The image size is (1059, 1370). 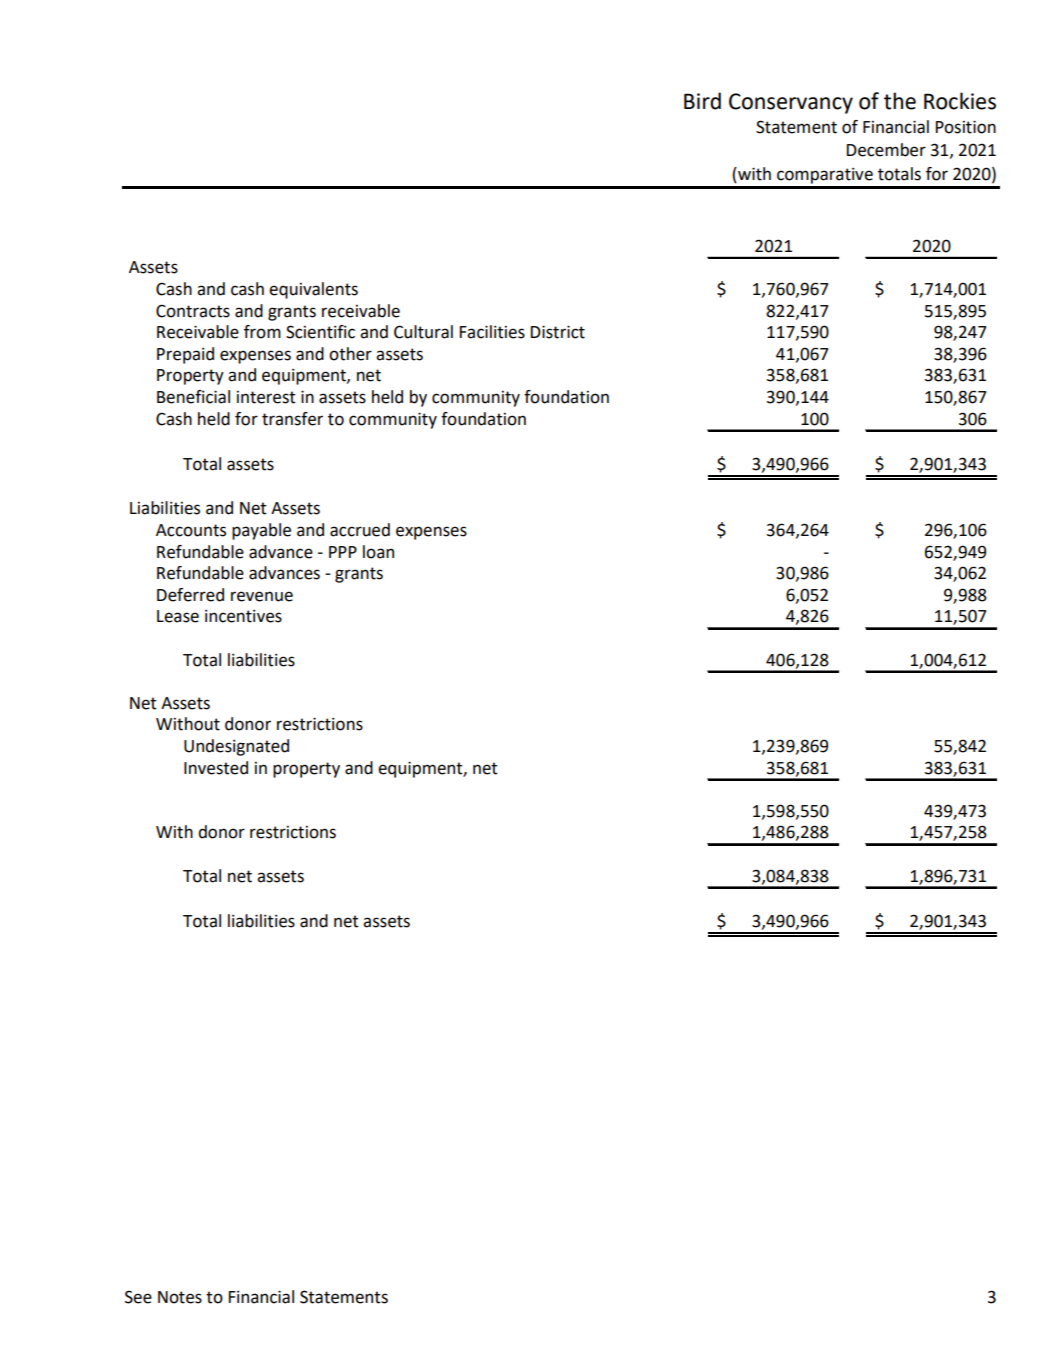 What do you see at coordinates (886, 150) in the page?
I see `December` at bounding box center [886, 150].
